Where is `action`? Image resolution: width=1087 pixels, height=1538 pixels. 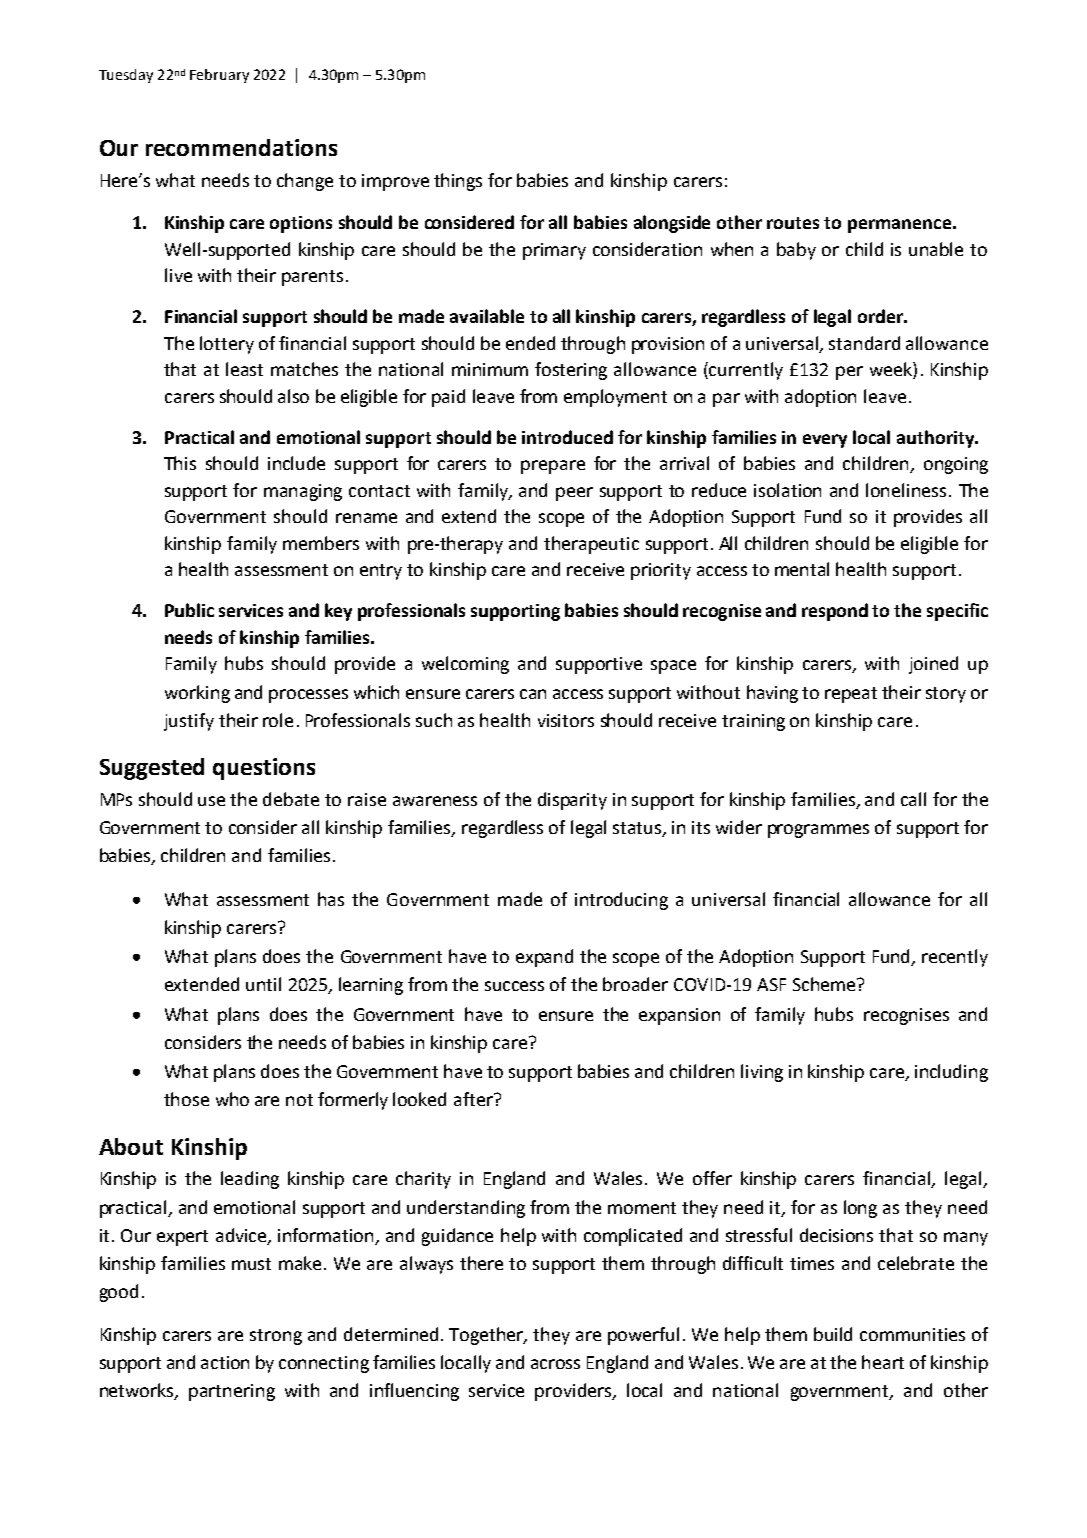 action is located at coordinates (225, 1362).
